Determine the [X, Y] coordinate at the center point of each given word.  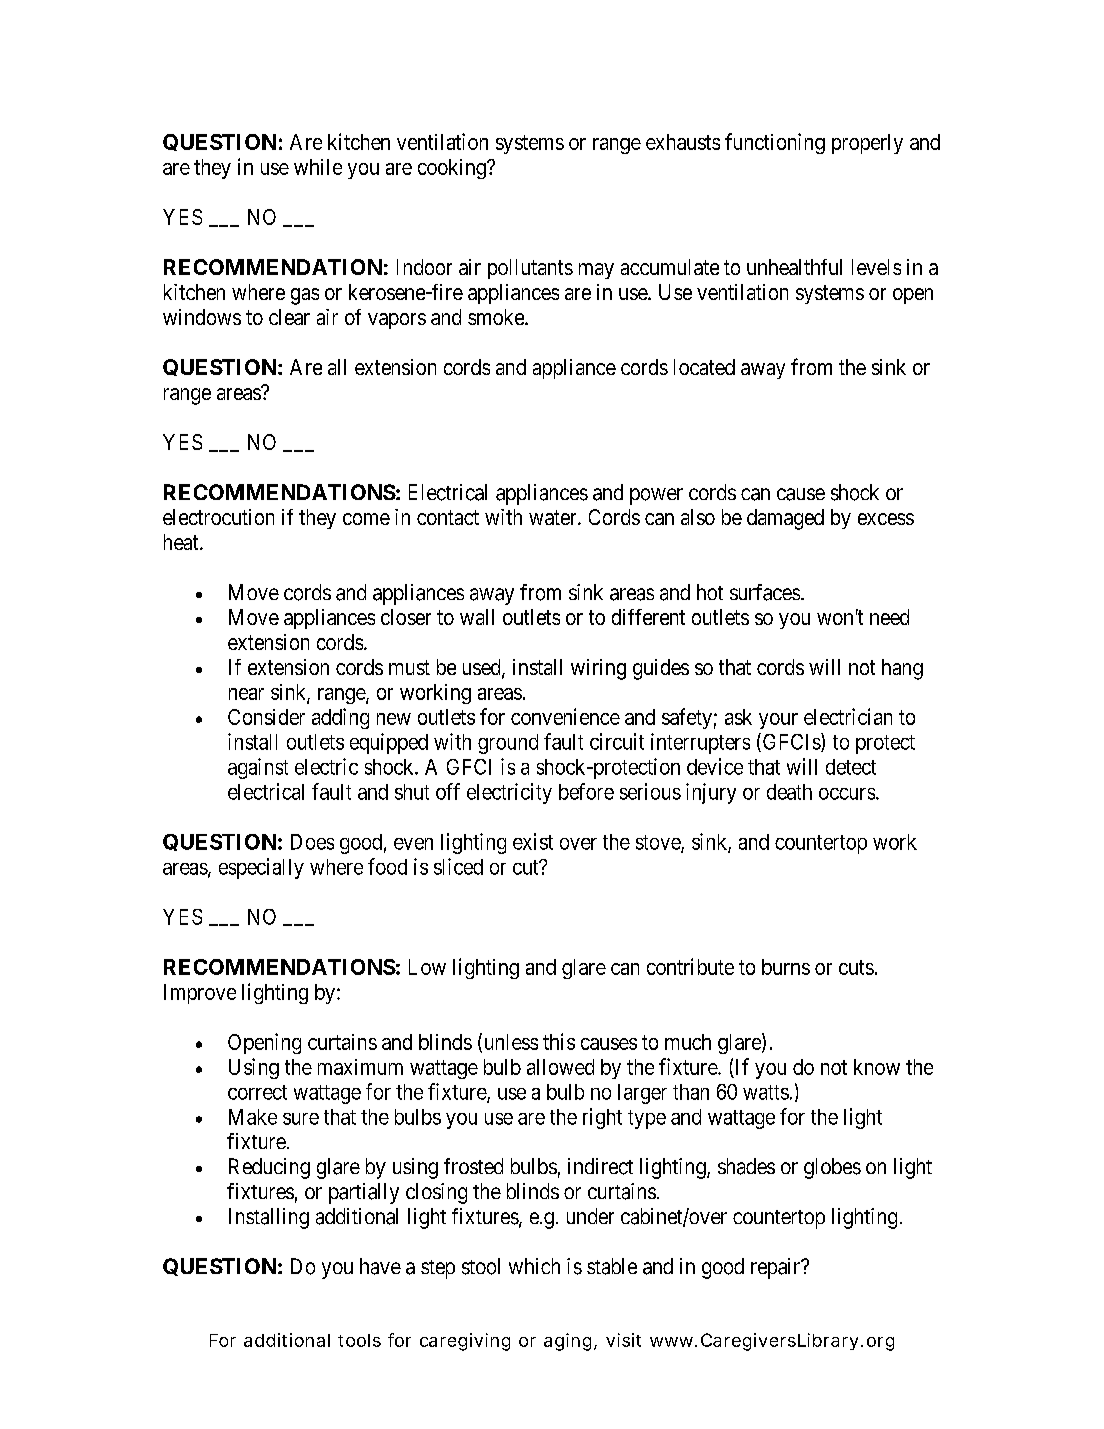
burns [786, 967]
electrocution [218, 517]
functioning [775, 143]
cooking [453, 169]
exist [533, 841]
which [534, 1266]
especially [261, 868]
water [554, 517]
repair [777, 1268]
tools [359, 1340]
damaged [785, 519]
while [318, 167]
